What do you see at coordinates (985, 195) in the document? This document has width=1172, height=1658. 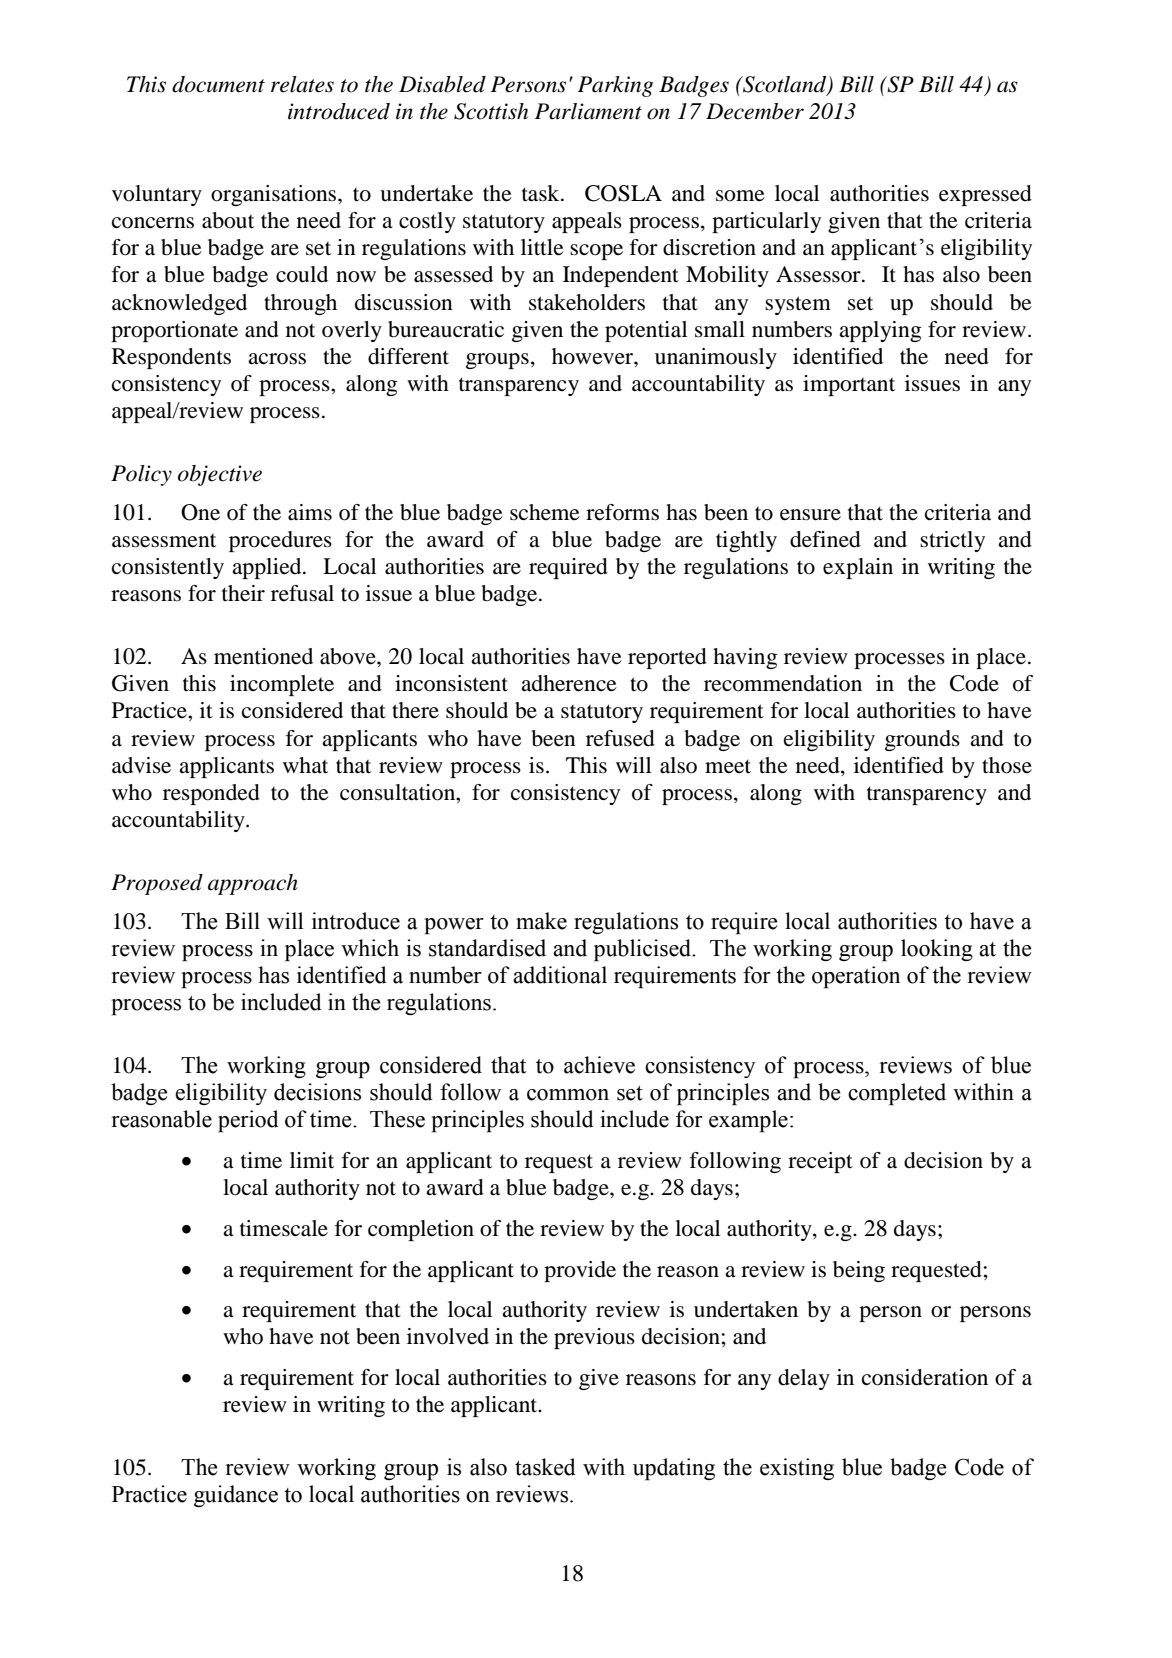 I see `expressed` at bounding box center [985, 195].
